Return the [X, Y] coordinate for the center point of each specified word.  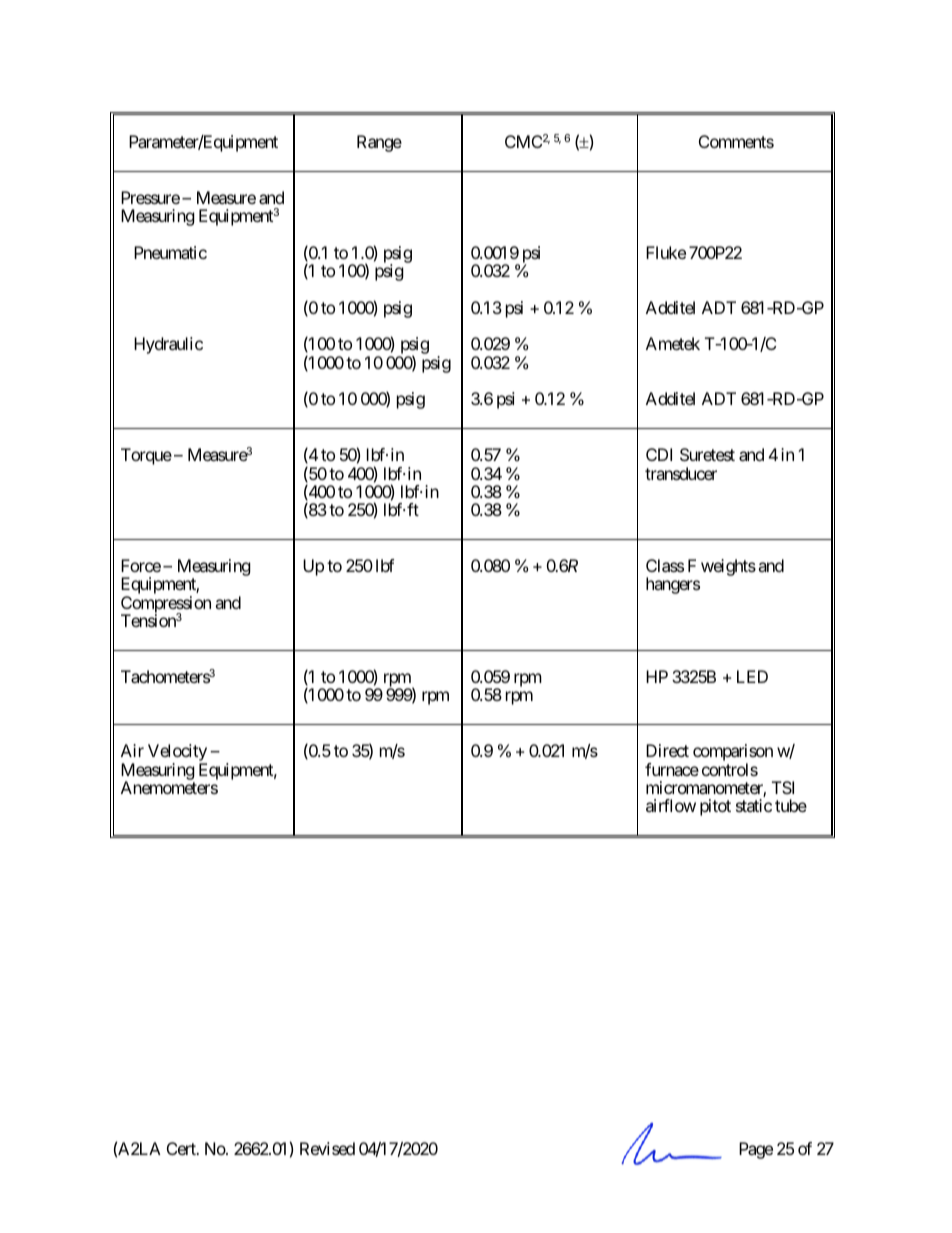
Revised [327, 1148]
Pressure [150, 197]
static [754, 805]
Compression [166, 605]
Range [379, 143]
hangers [673, 585]
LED [752, 676]
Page [756, 1150]
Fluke [666, 252]
